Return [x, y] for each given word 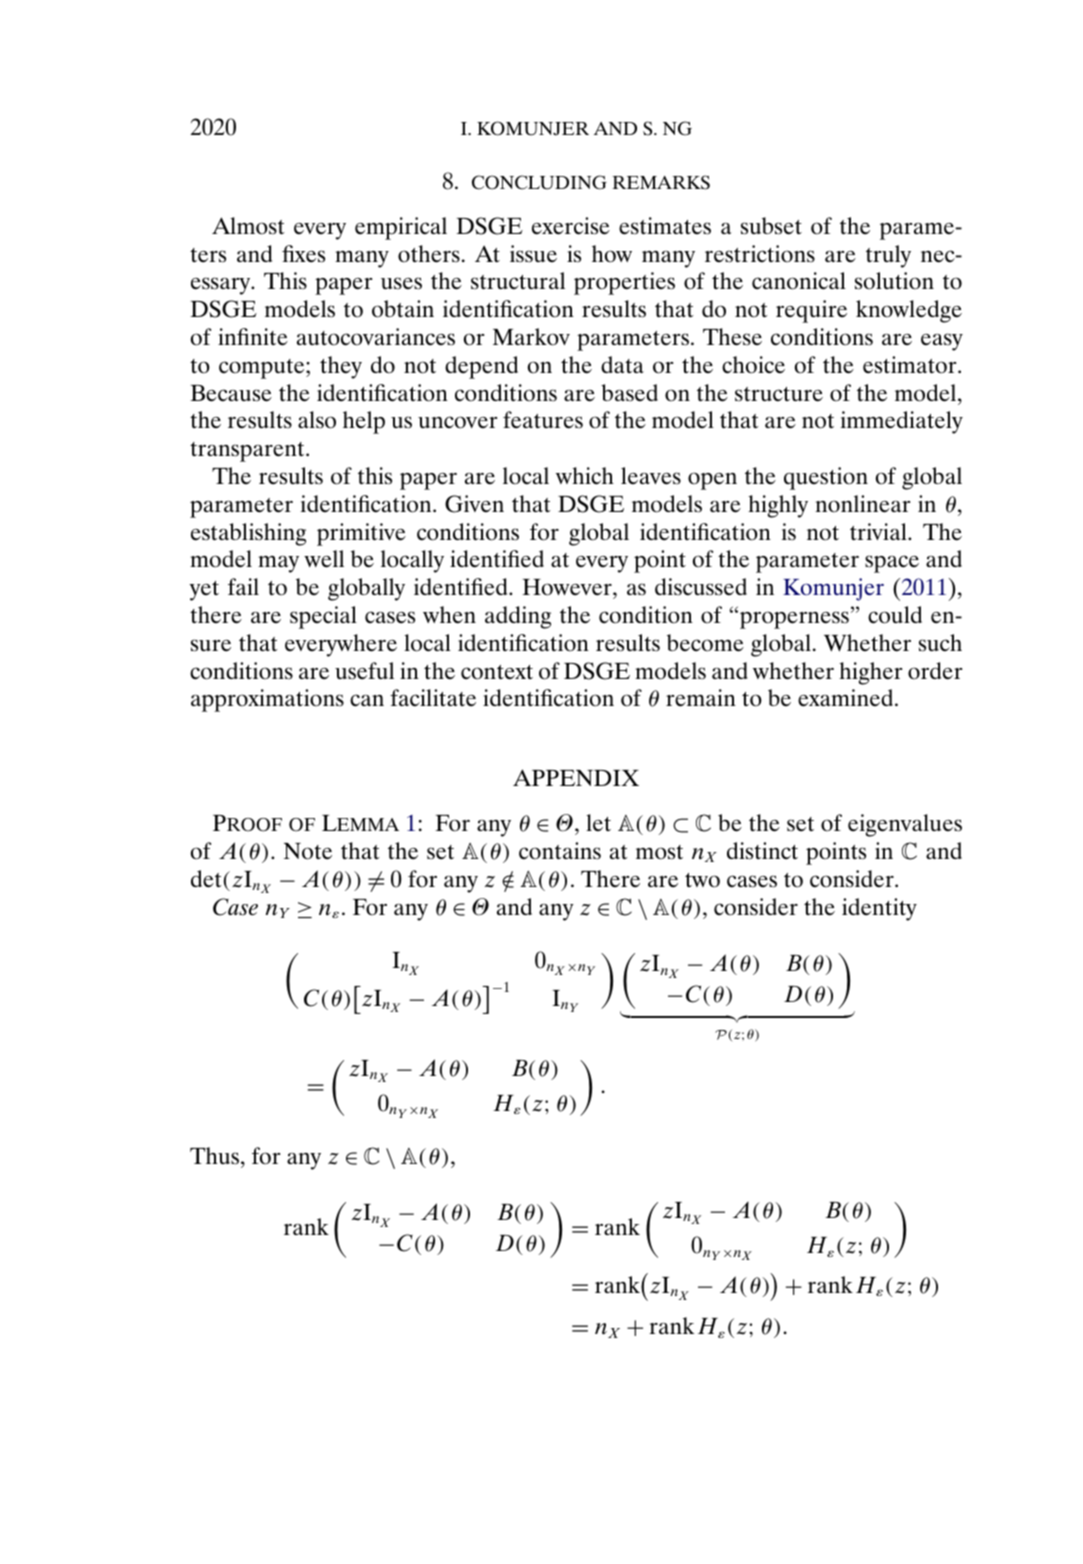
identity [879, 909]
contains [560, 851]
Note [308, 851]
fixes [303, 254]
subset [771, 226]
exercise [571, 226]
